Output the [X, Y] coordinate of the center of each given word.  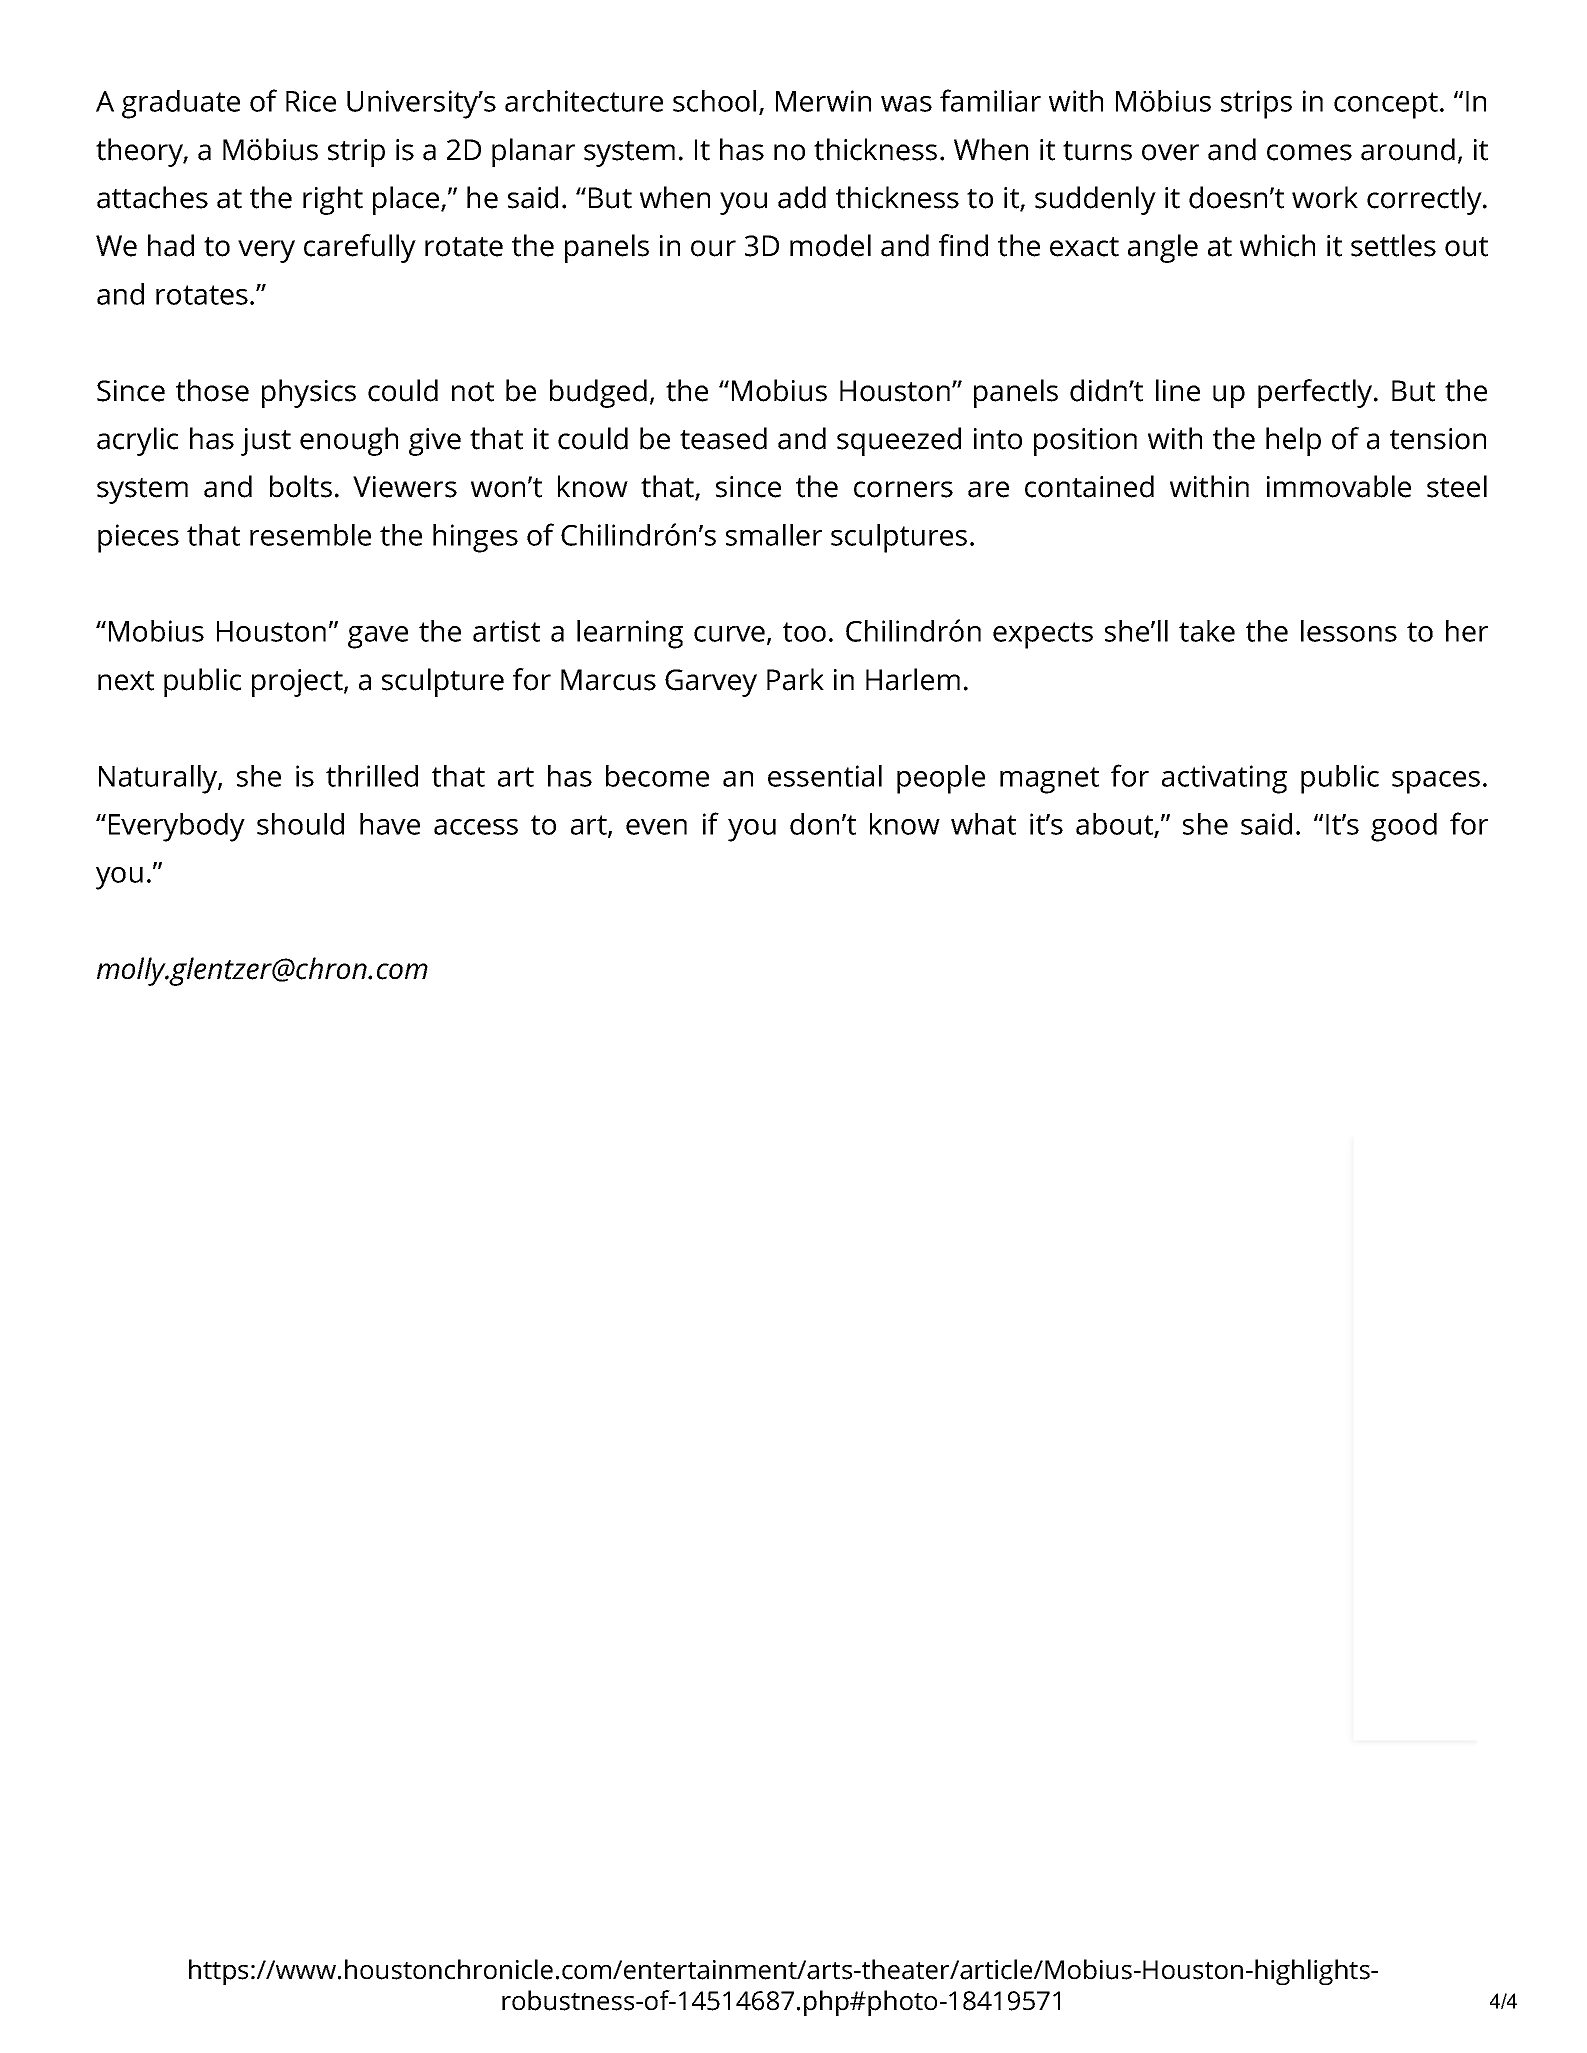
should [300, 824]
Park [795, 679]
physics [309, 393]
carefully [360, 248]
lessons [1349, 631]
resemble [310, 535]
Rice [311, 101]
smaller [774, 535]
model [830, 245]
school [714, 101]
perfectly [1316, 393]
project [298, 683]
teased [723, 438]
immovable [1339, 486]
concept [1386, 105]
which [1277, 245]
